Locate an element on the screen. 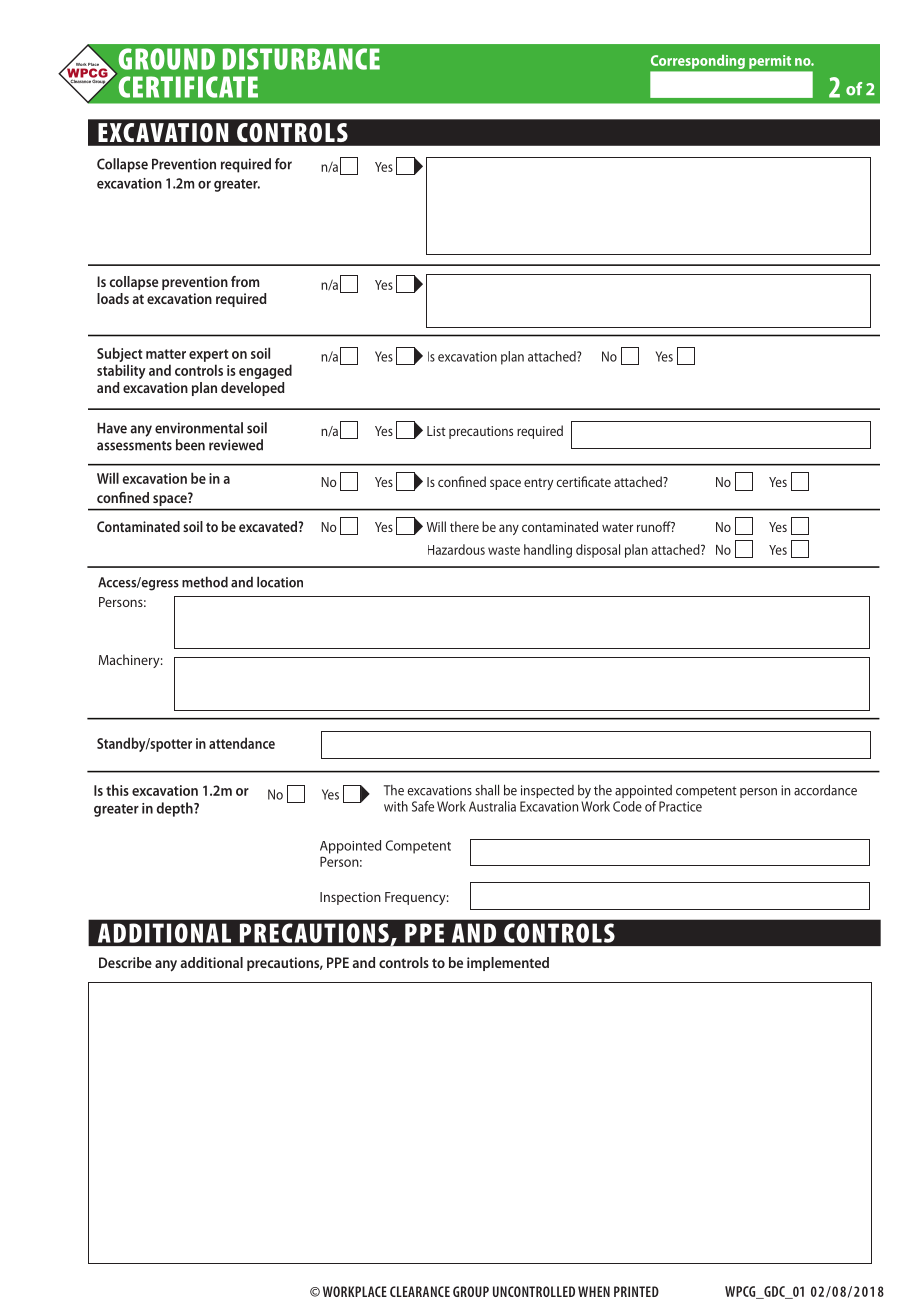  GROUND is located at coordinates (167, 59).
